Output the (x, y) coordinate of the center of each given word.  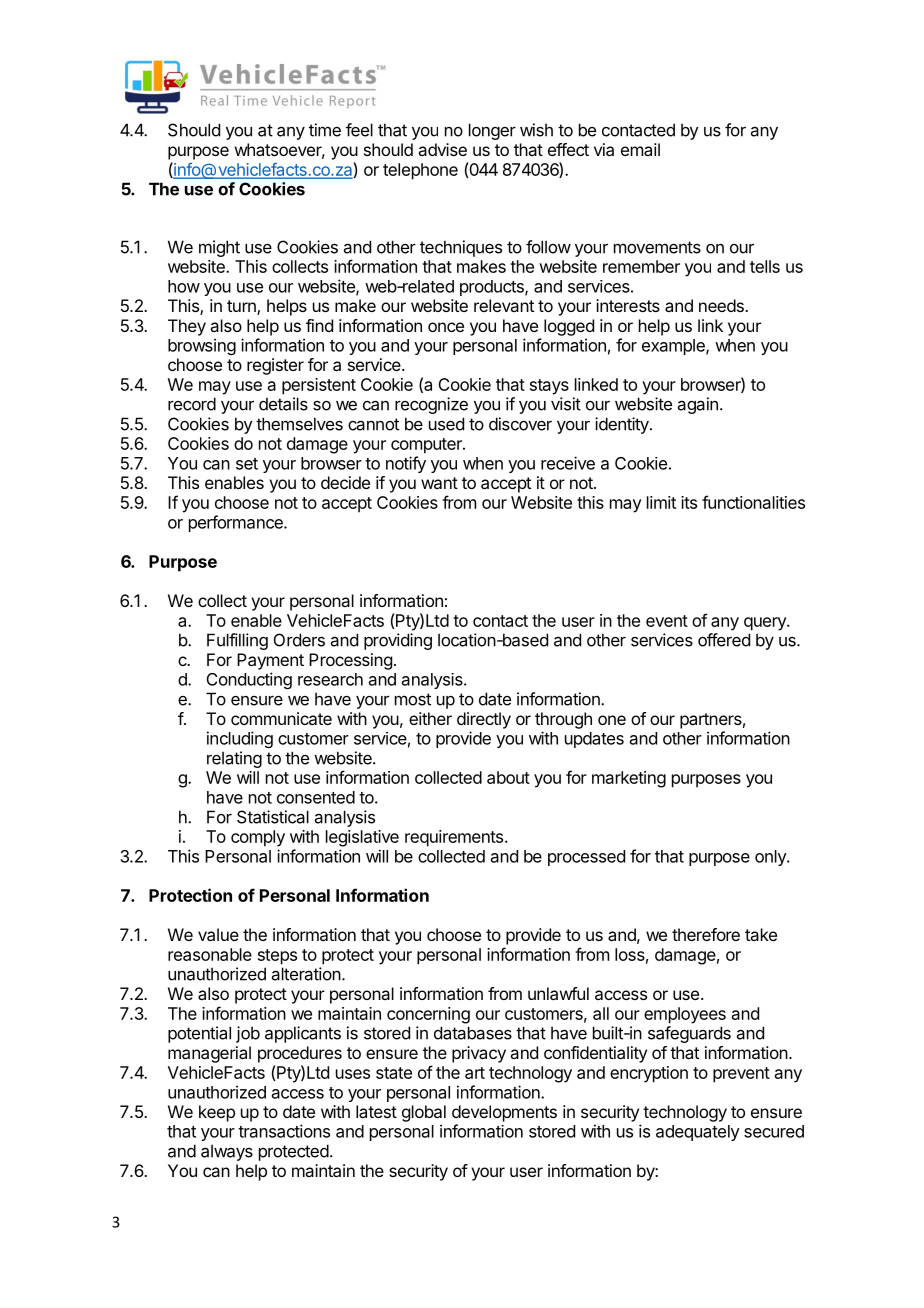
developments (504, 1113)
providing (398, 641)
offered (724, 640)
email (640, 149)
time (325, 130)
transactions (284, 1131)
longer (492, 131)
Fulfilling (237, 641)
